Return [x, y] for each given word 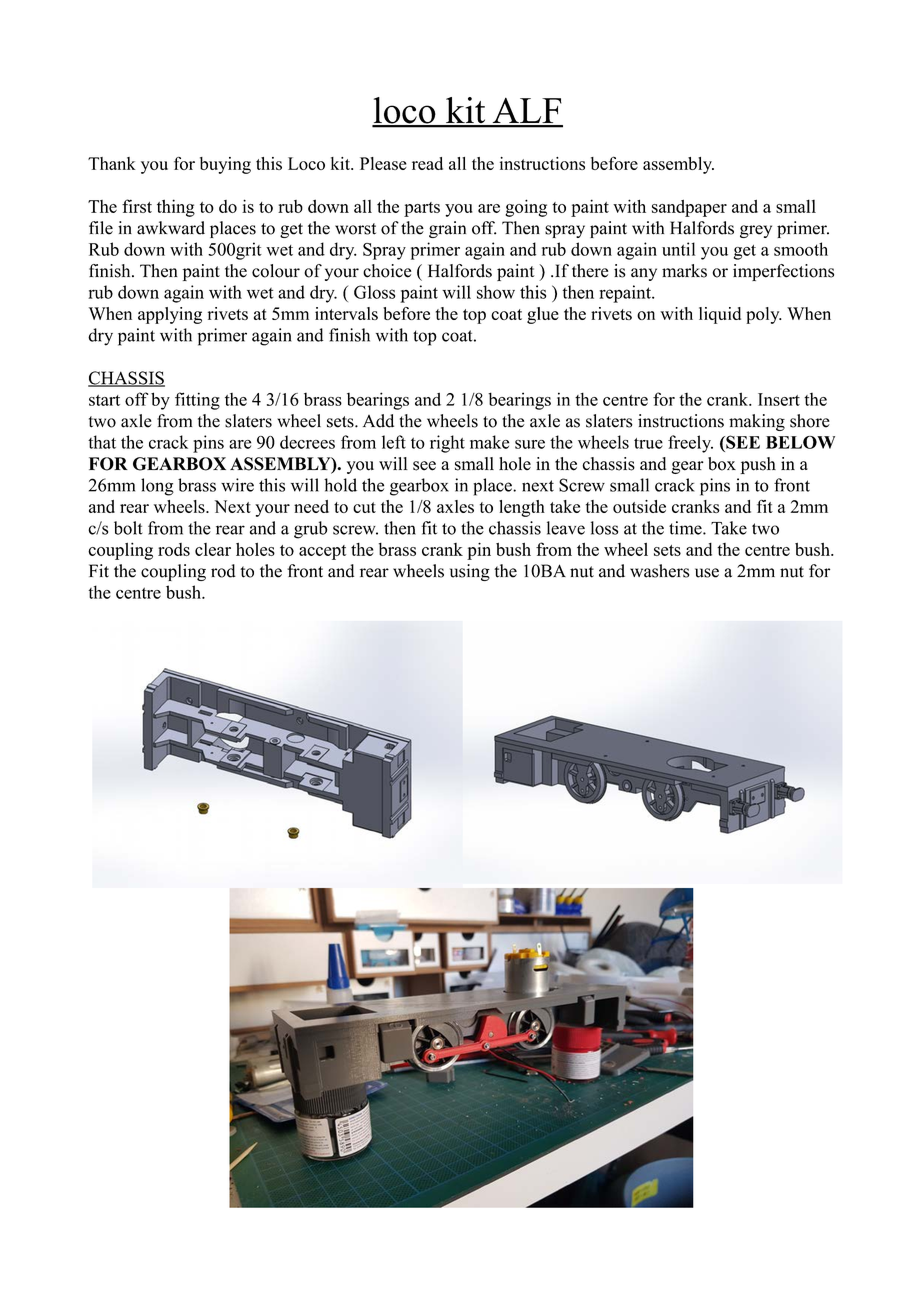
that [102, 442]
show [496, 292]
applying [170, 315]
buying [225, 165]
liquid [720, 315]
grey [756, 231]
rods [174, 549]
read [427, 163]
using [470, 572]
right [447, 444]
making [757, 422]
